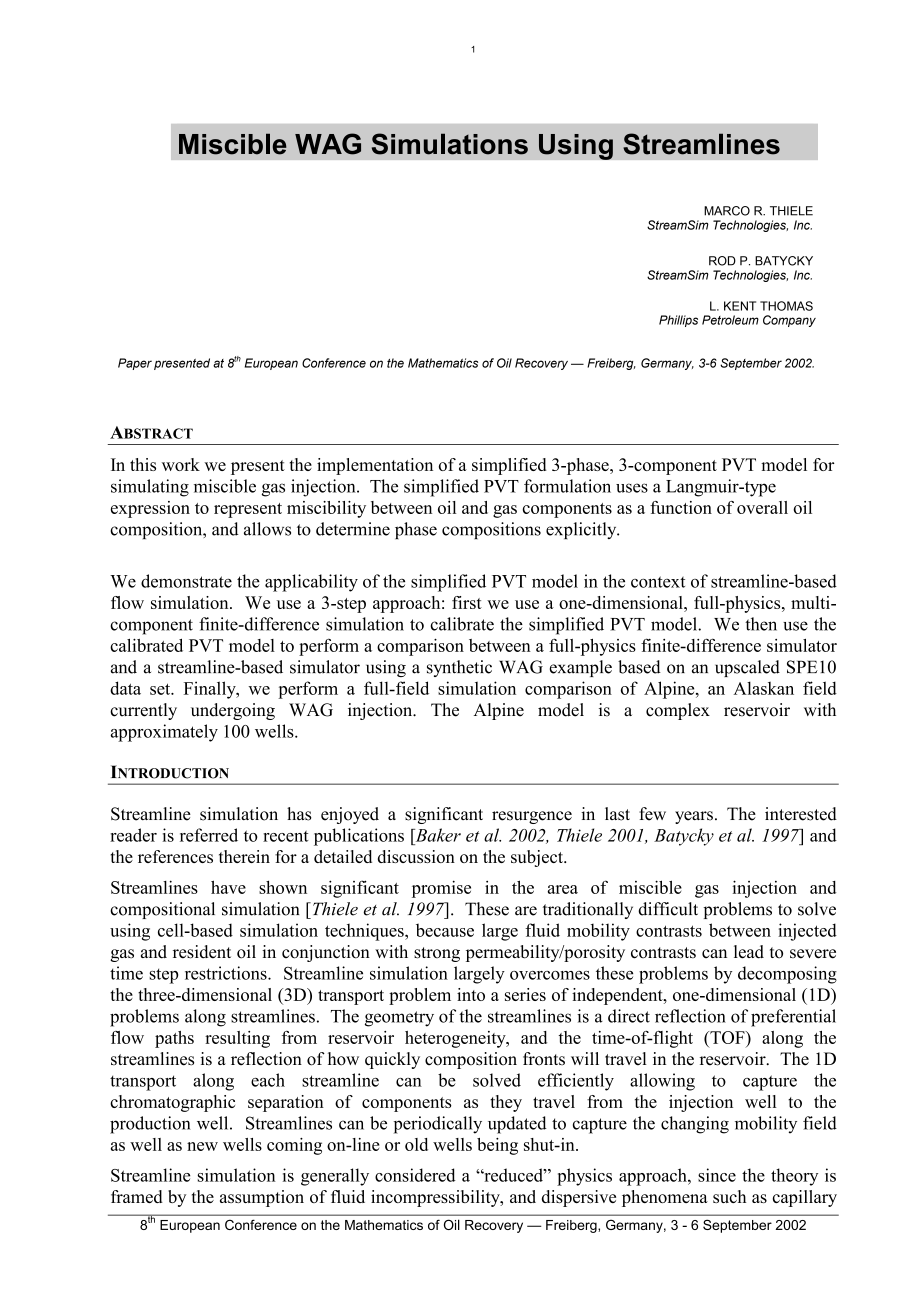 The width and height of the image is (924, 1308). Describe the element at coordinates (678, 321) in the image. I see `Phillips` at that location.
